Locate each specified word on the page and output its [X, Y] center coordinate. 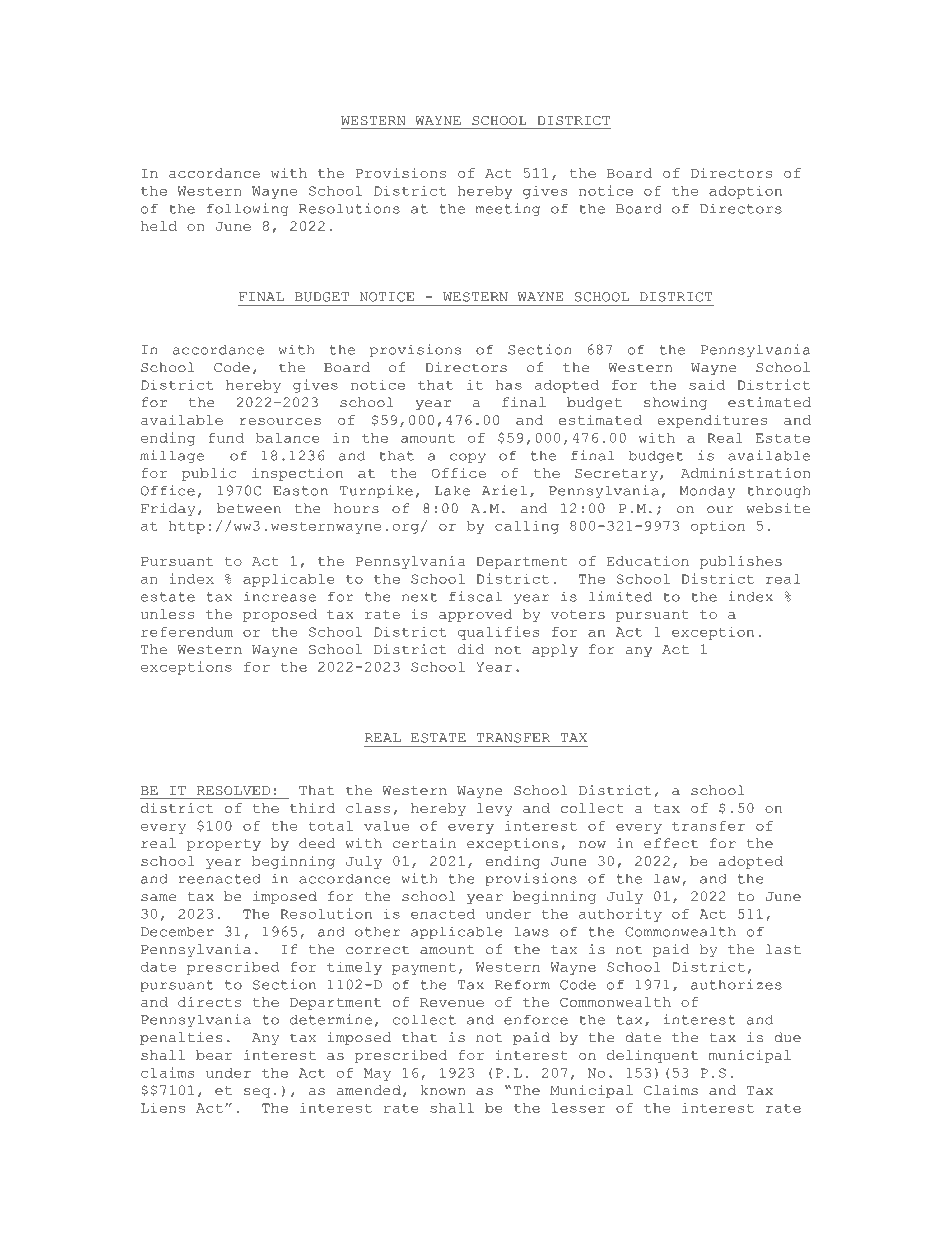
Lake [452, 490]
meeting [508, 209]
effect [671, 843]
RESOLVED [233, 790]
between [249, 508]
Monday [707, 491]
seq [257, 1093]
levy [494, 809]
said [707, 384]
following [247, 209]
